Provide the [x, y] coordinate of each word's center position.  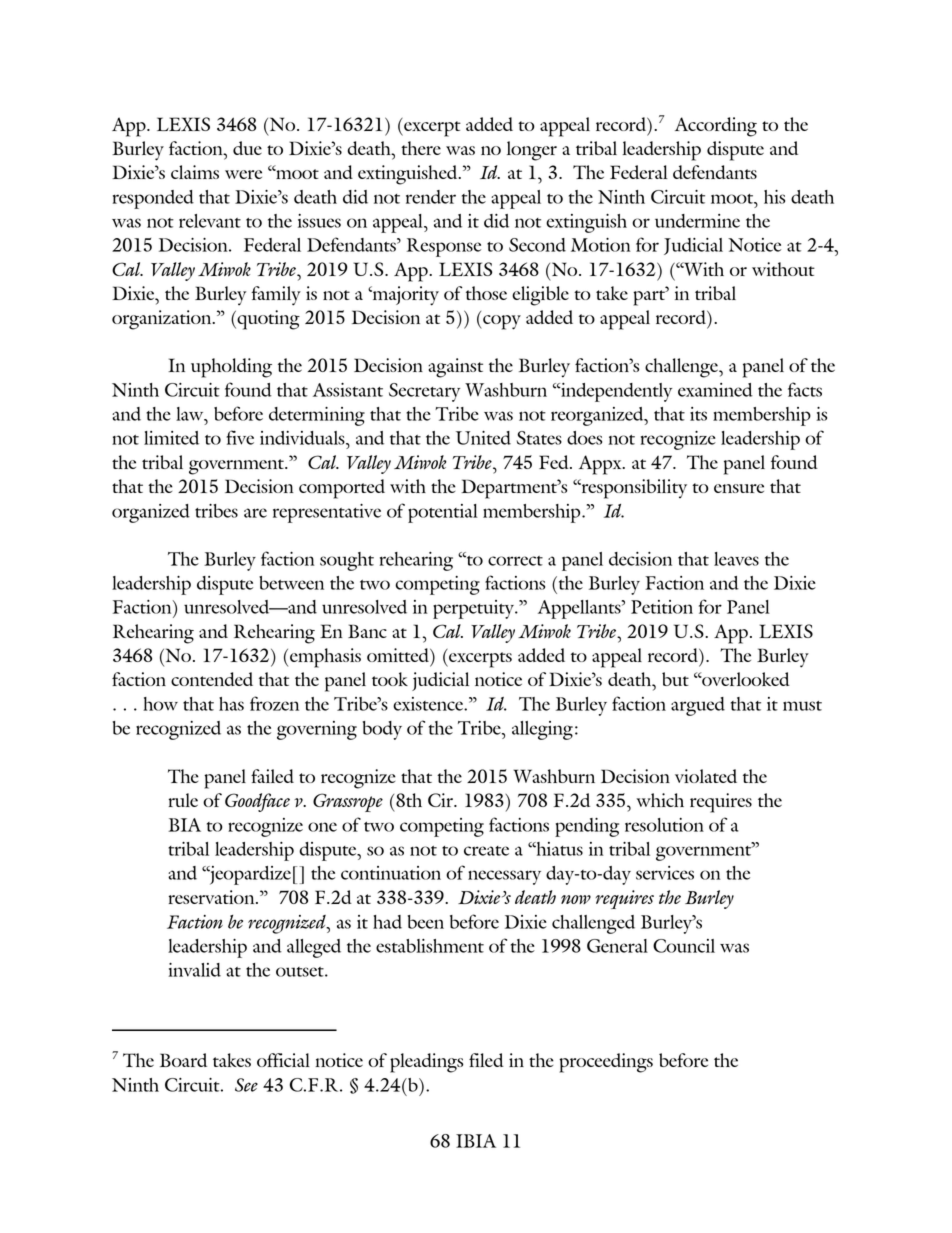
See [246, 1085]
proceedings [606, 1063]
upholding [231, 368]
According [716, 127]
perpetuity [475, 609]
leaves [736, 559]
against [455, 368]
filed [486, 1060]
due [247, 148]
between [291, 583]
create [486, 851]
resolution [664, 825]
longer [532, 151]
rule [183, 800]
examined [715, 390]
